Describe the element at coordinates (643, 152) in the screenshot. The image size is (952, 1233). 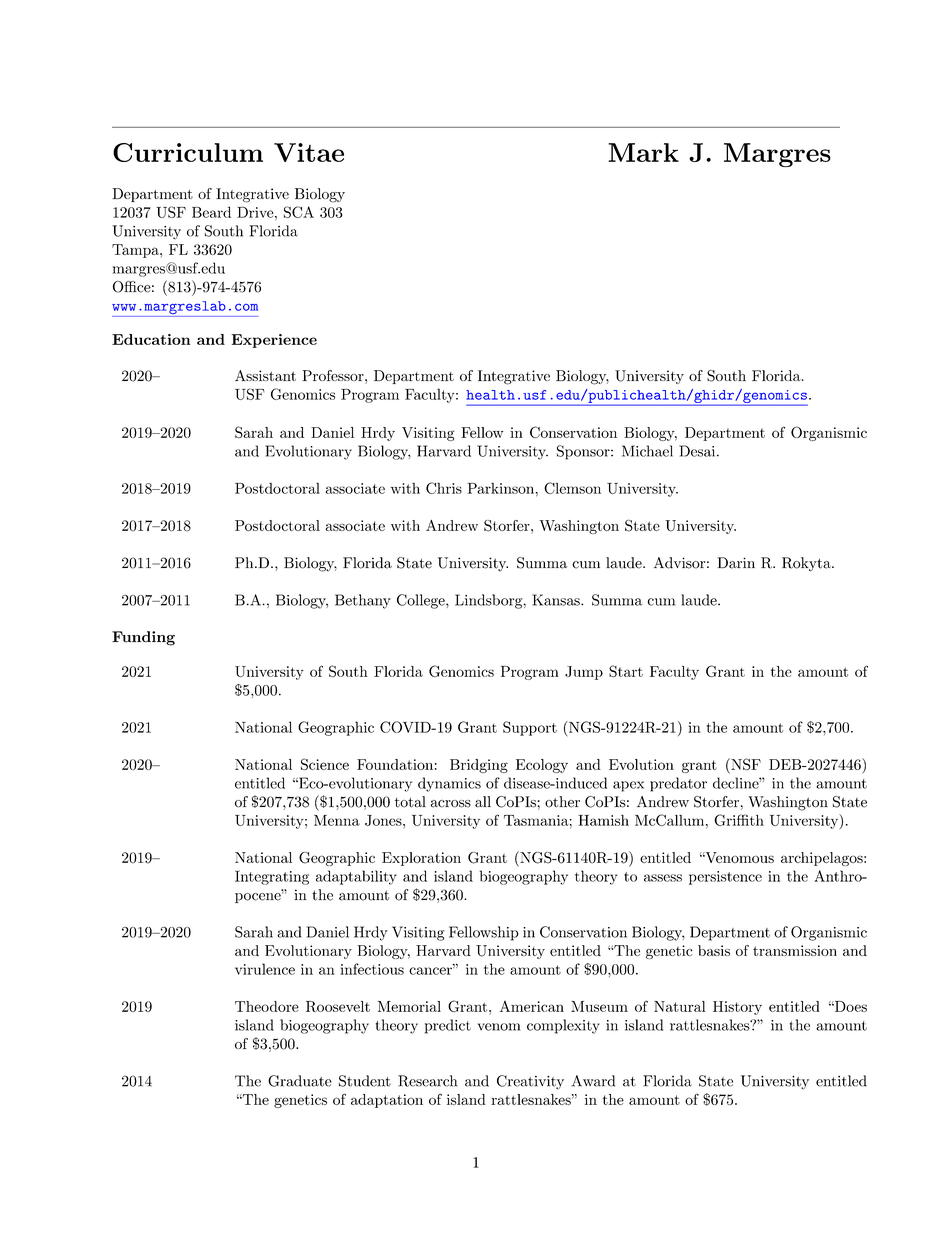
I see `Mark` at that location.
